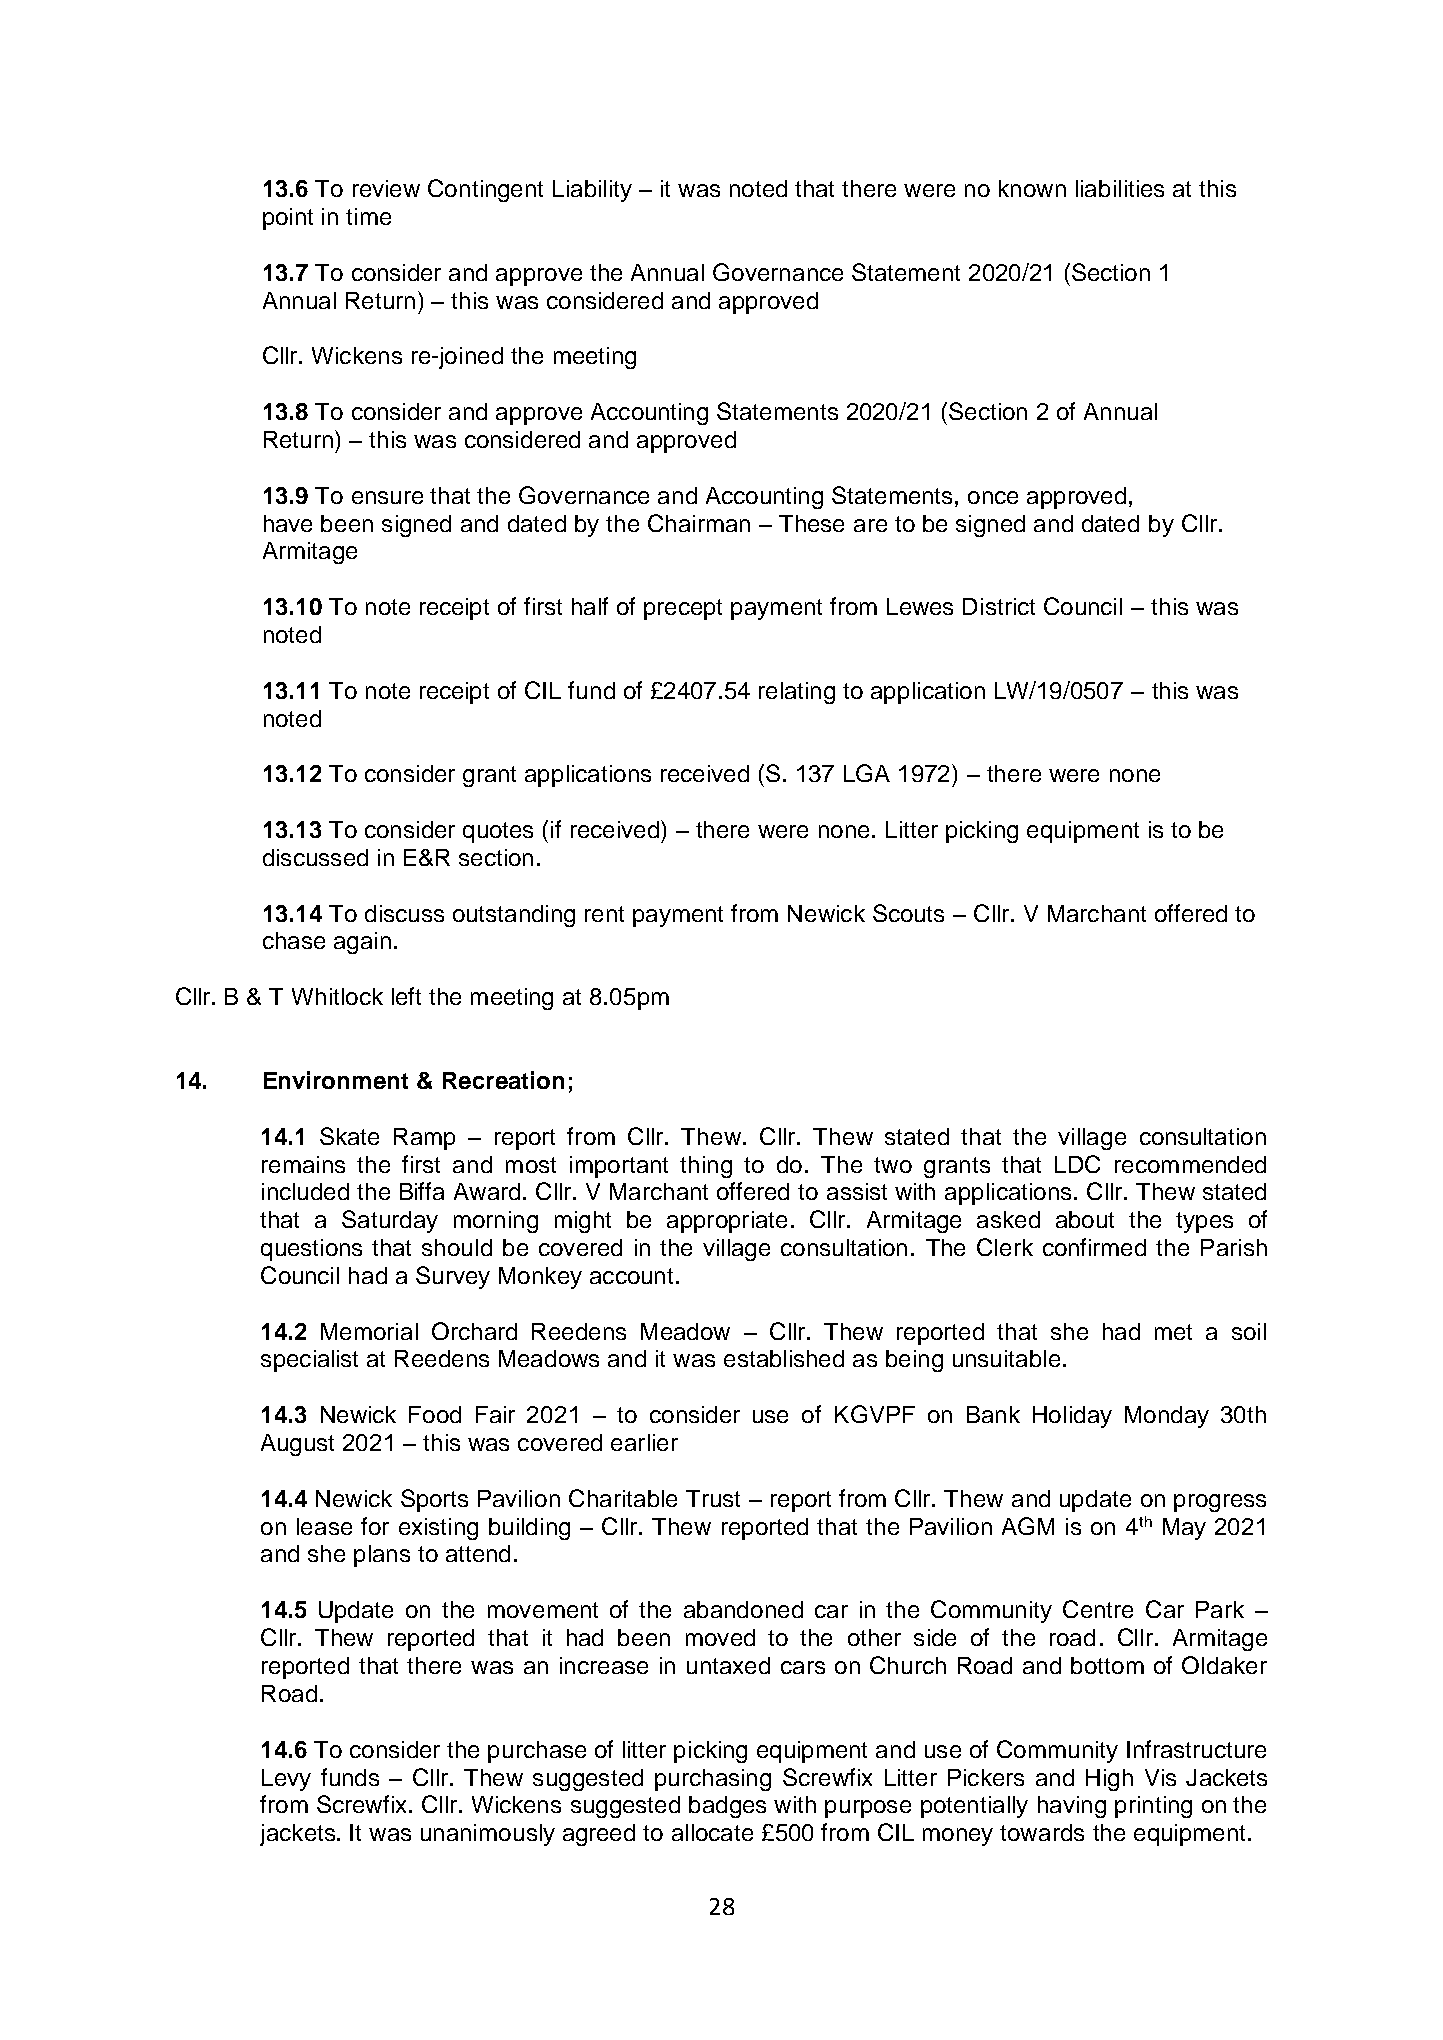  I want to click on time, so click(368, 216).
